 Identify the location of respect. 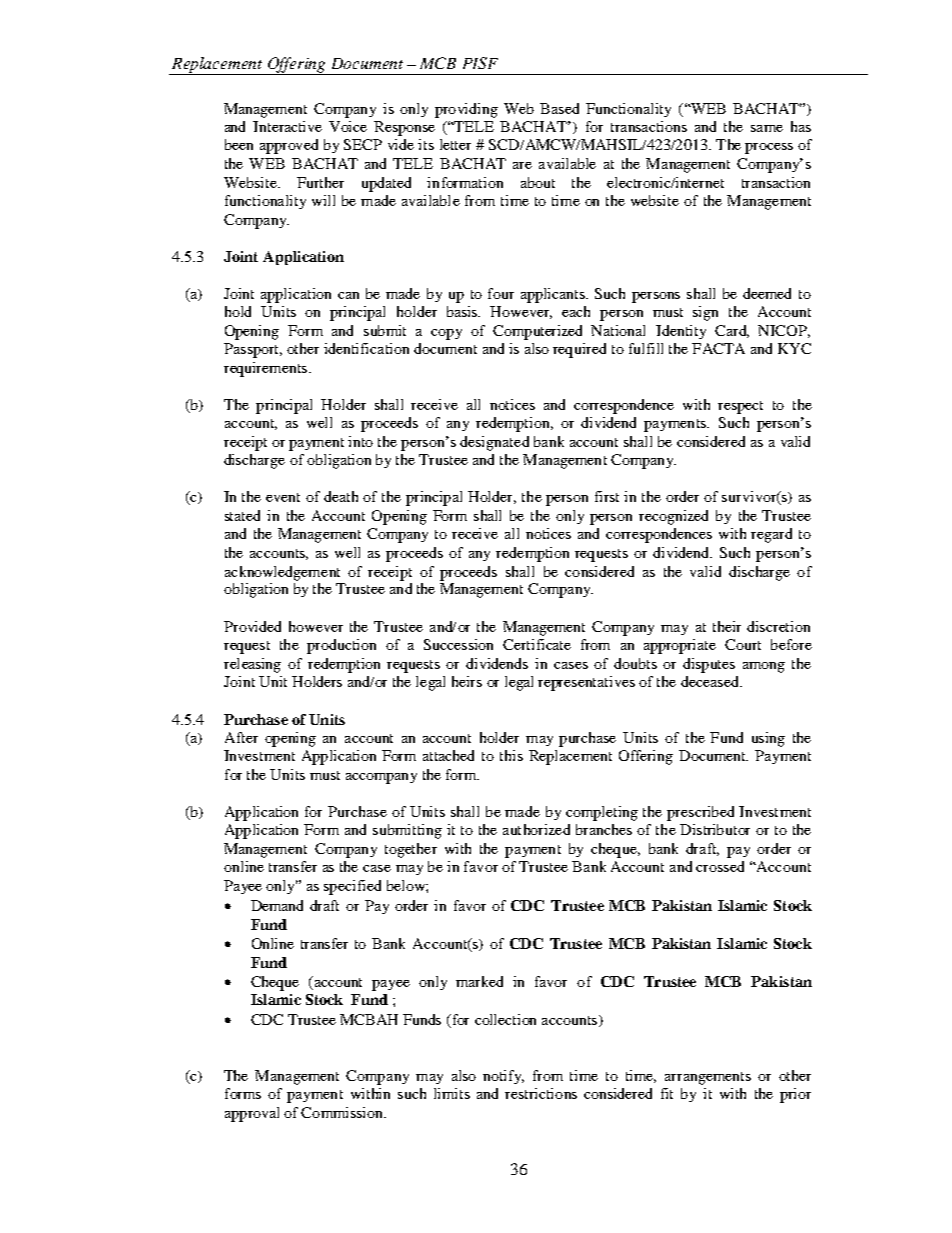
(740, 407).
